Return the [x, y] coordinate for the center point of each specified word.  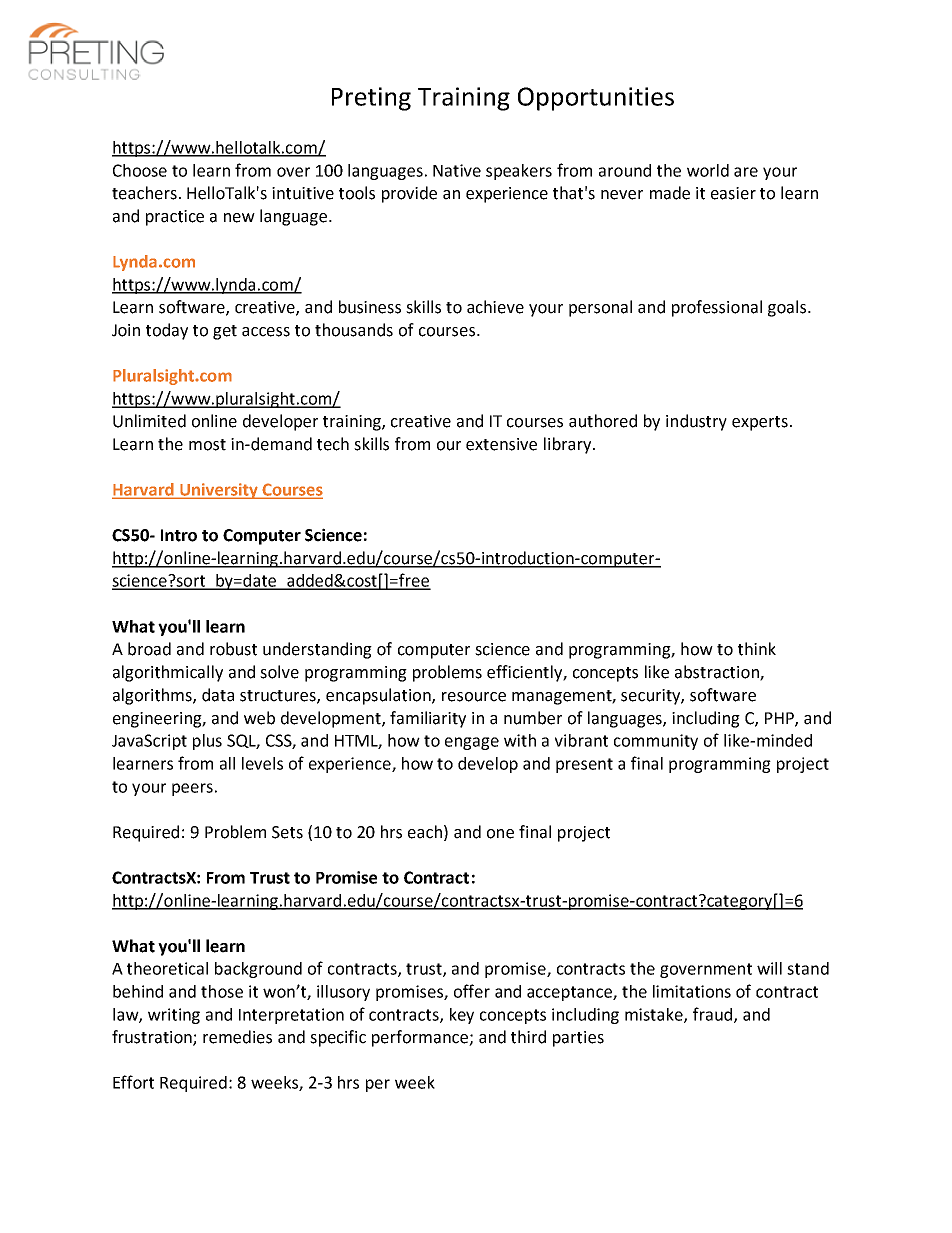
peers [192, 789]
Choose [140, 170]
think [757, 649]
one [500, 834]
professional [717, 308]
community [656, 742]
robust [233, 649]
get [225, 332]
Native [457, 170]
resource [474, 697]
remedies [237, 1037]
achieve [495, 307]
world [708, 170]
